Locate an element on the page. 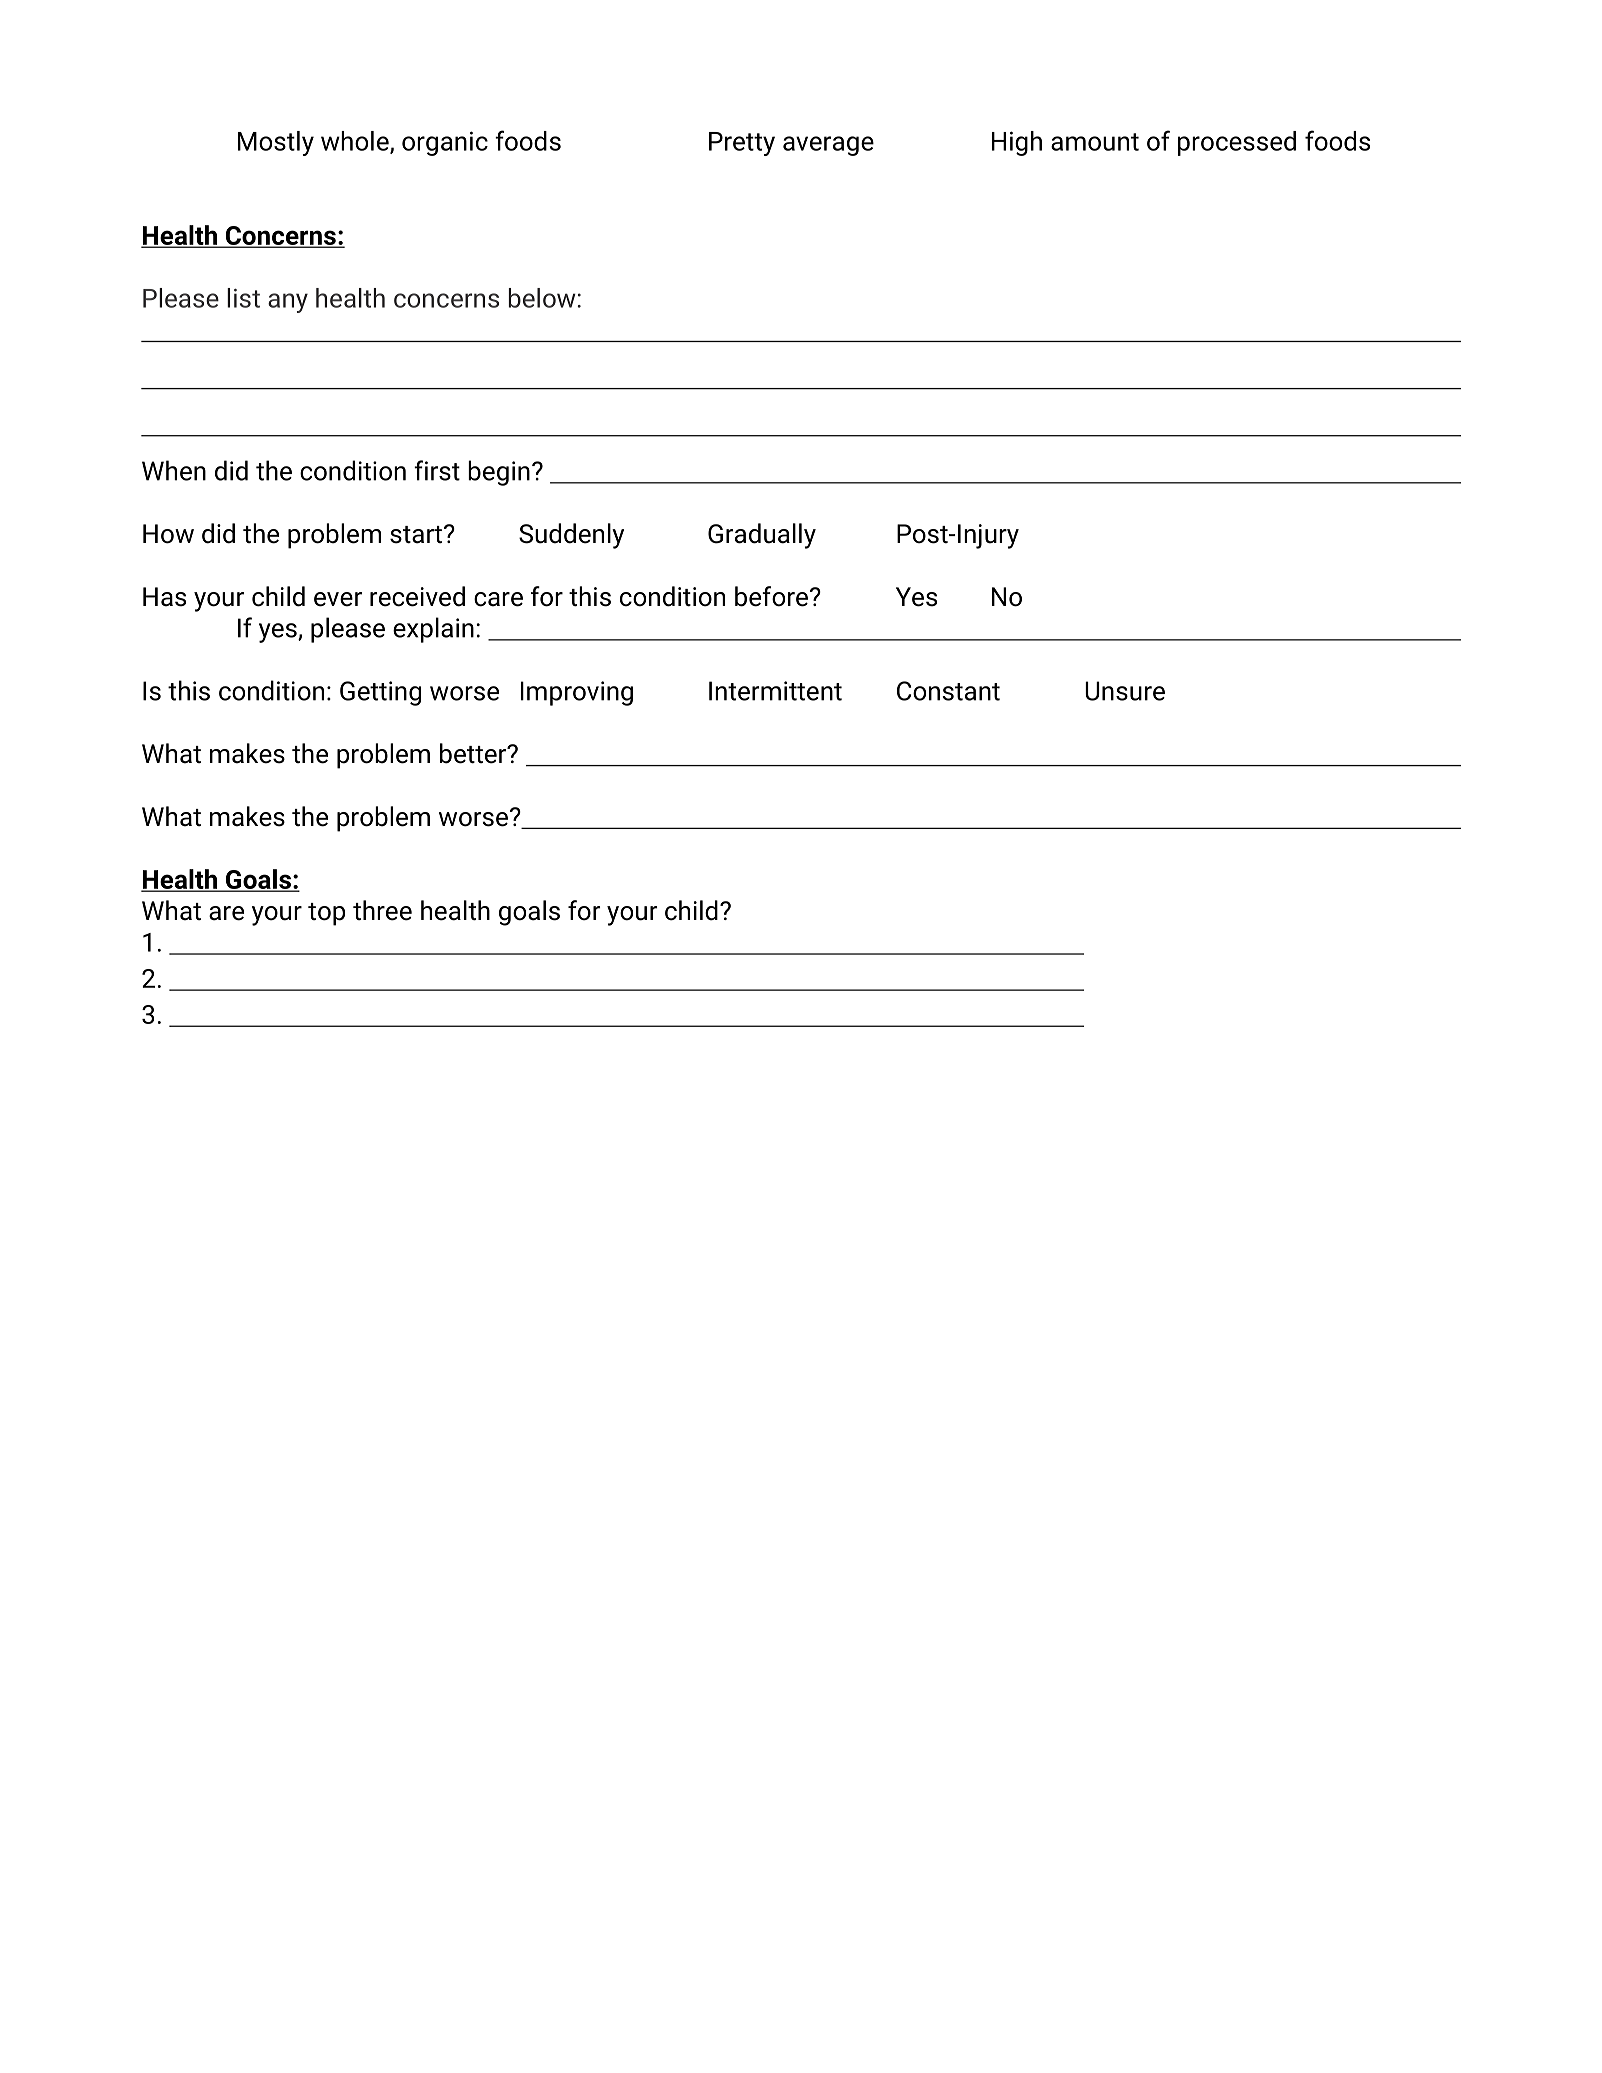  amount is located at coordinates (1095, 142).
